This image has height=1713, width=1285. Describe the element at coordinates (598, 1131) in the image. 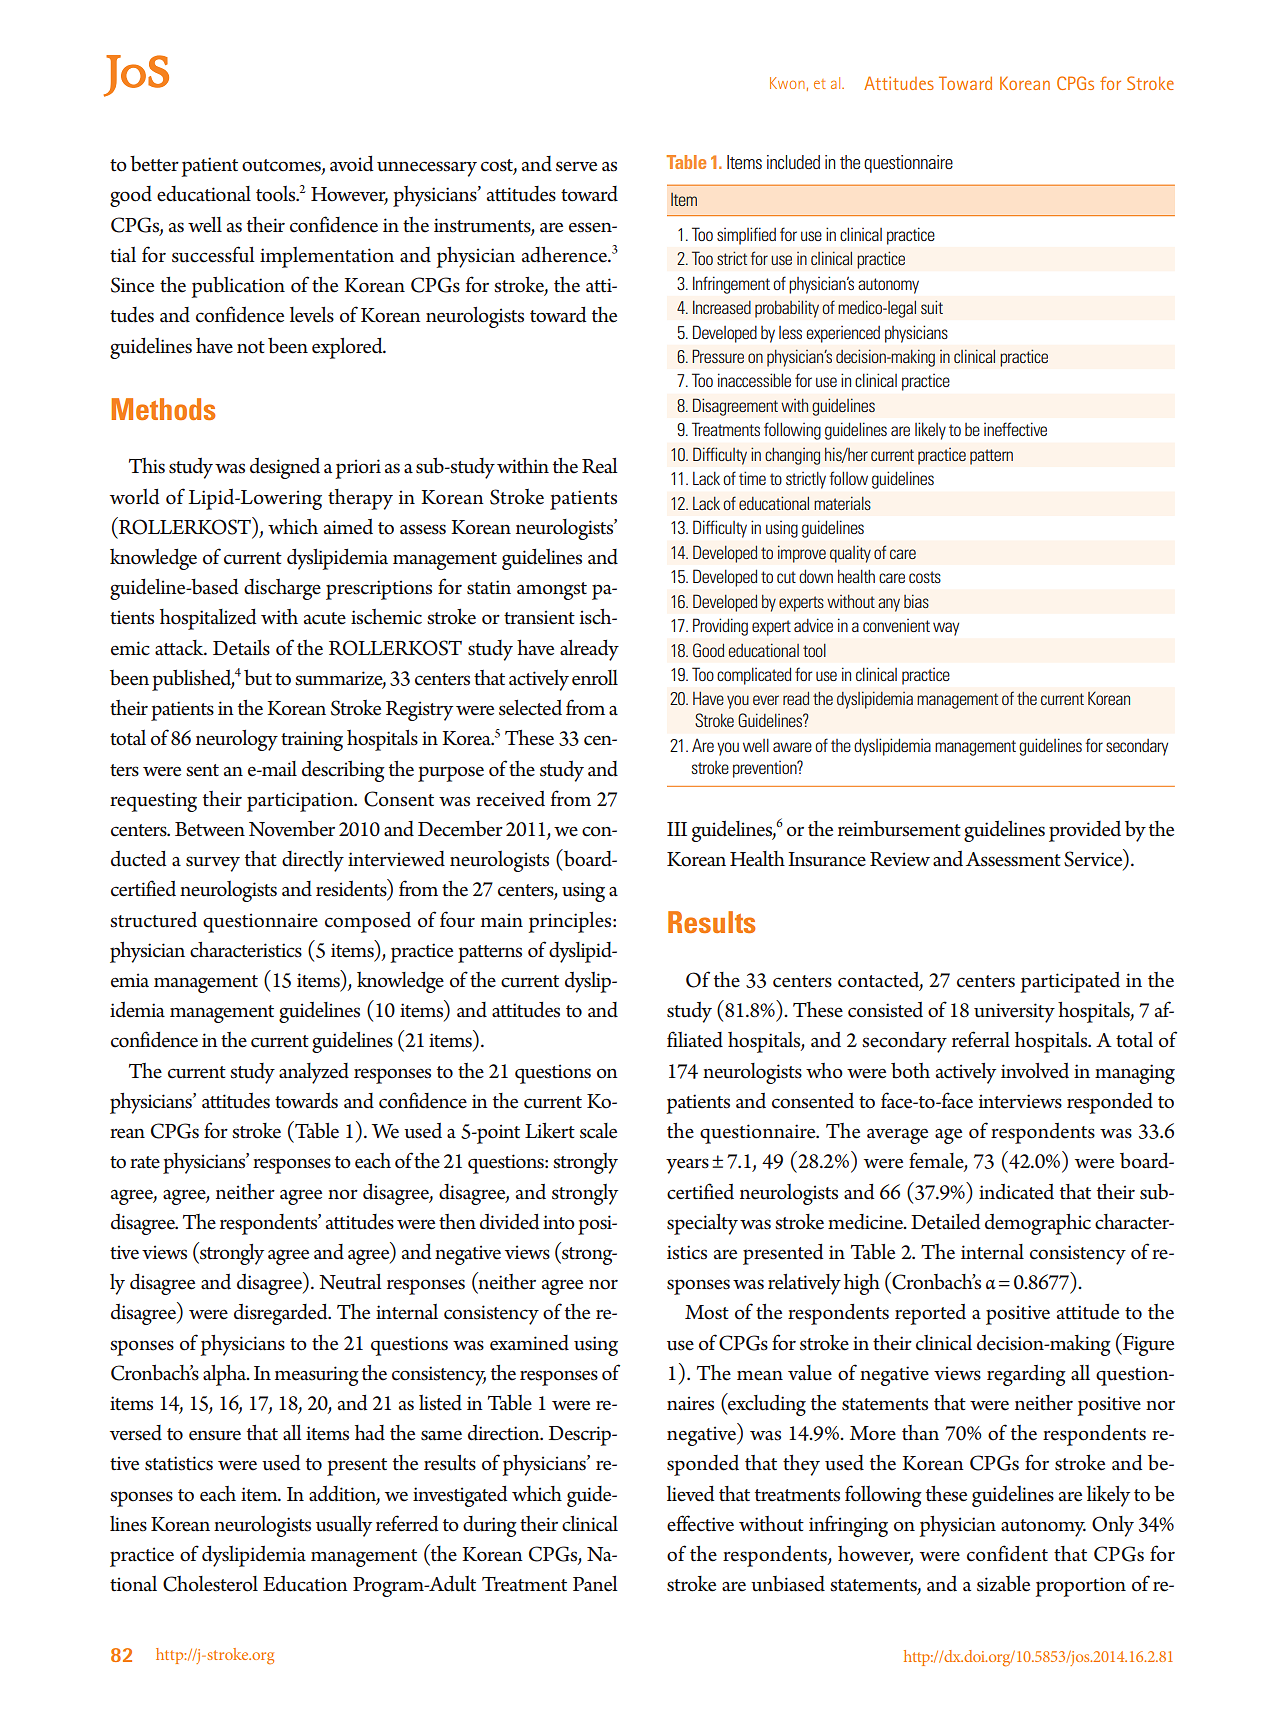

I see `scale` at that location.
